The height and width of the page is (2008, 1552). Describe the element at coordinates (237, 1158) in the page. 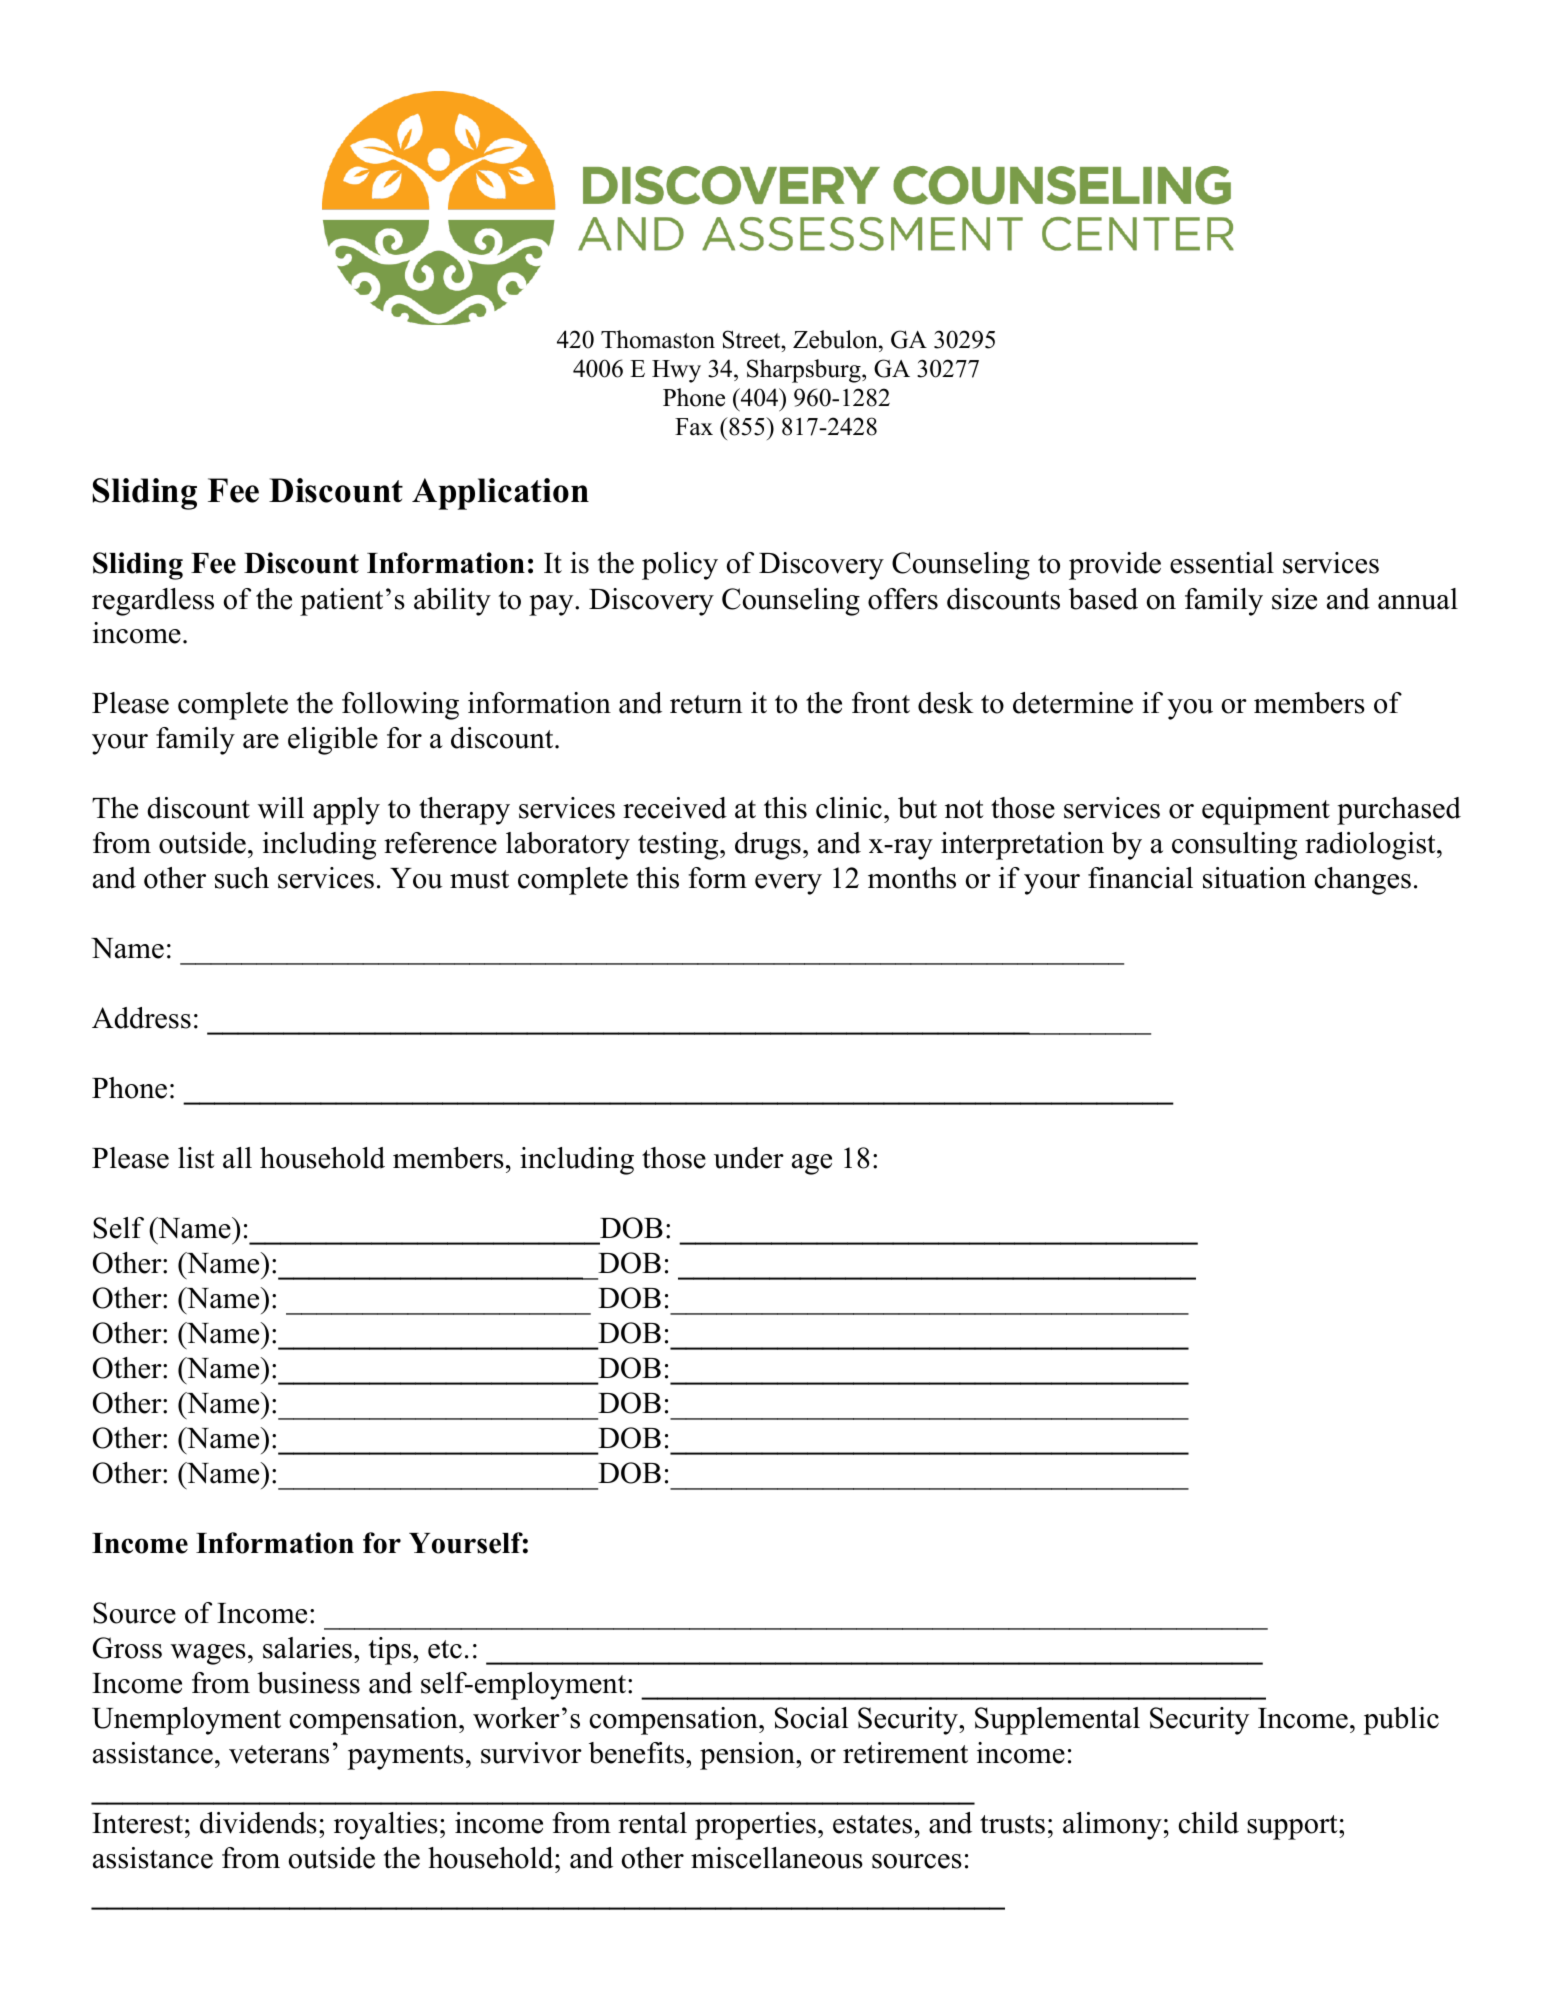

I see `all` at that location.
